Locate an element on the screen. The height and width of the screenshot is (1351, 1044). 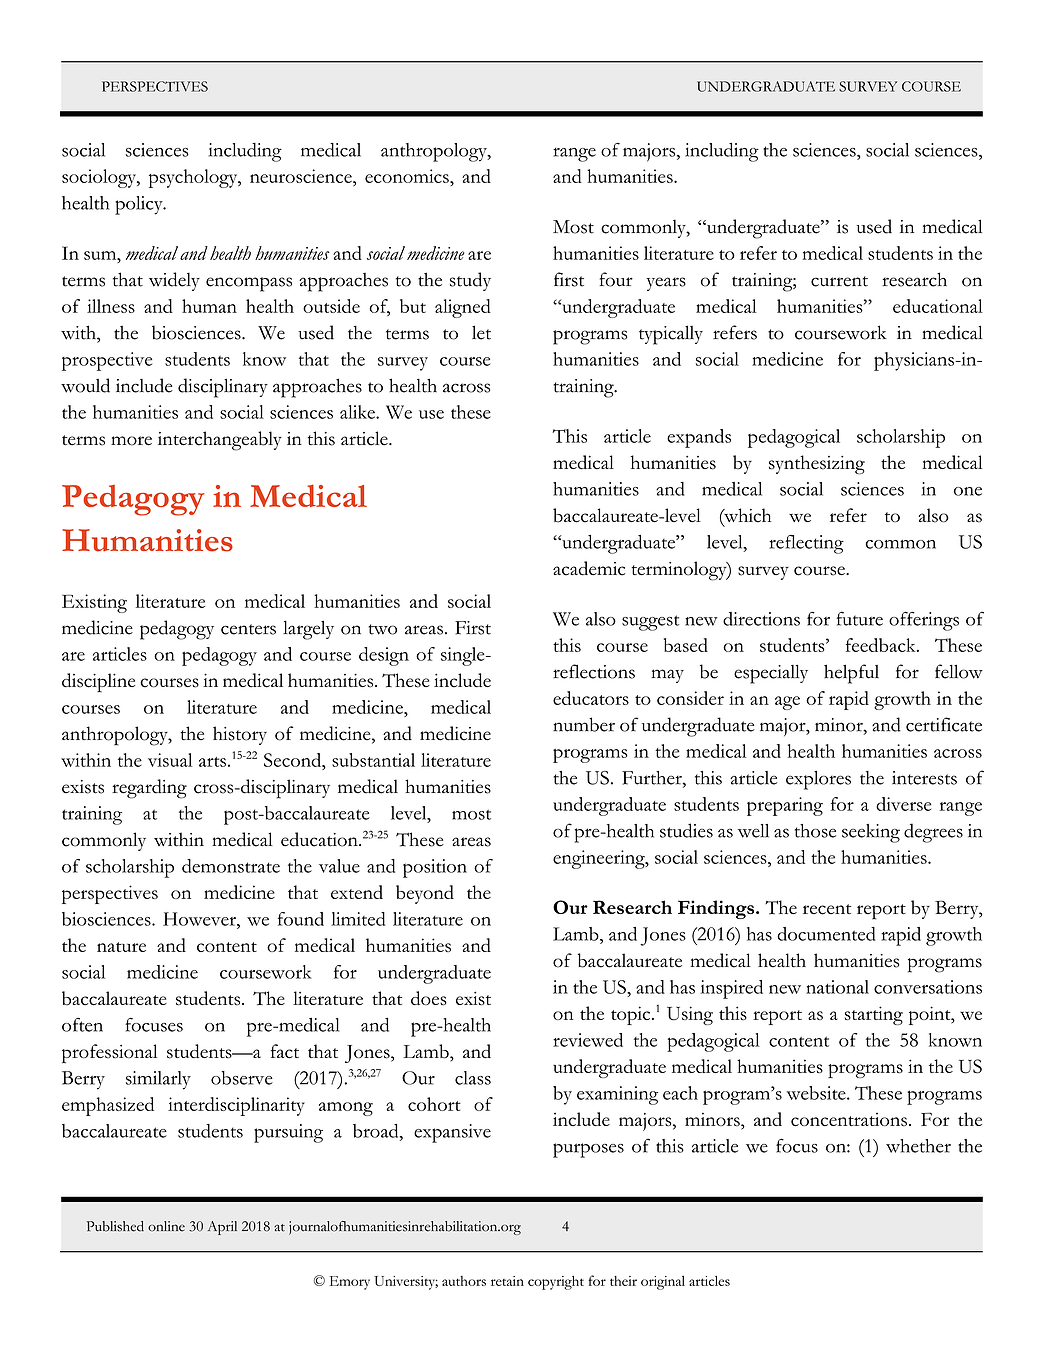
online is located at coordinates (166, 1226).
